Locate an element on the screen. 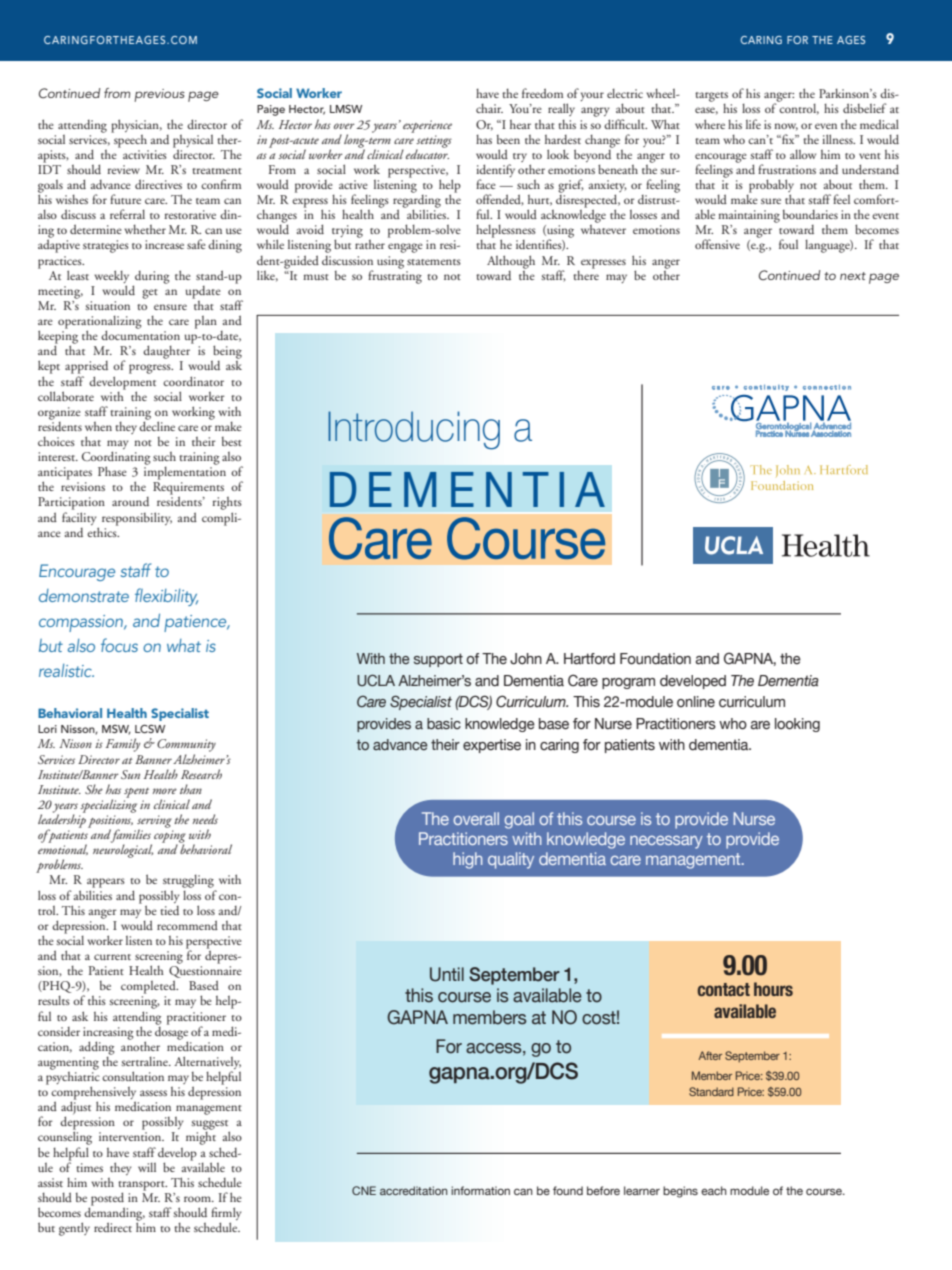  support is located at coordinates (438, 660).
